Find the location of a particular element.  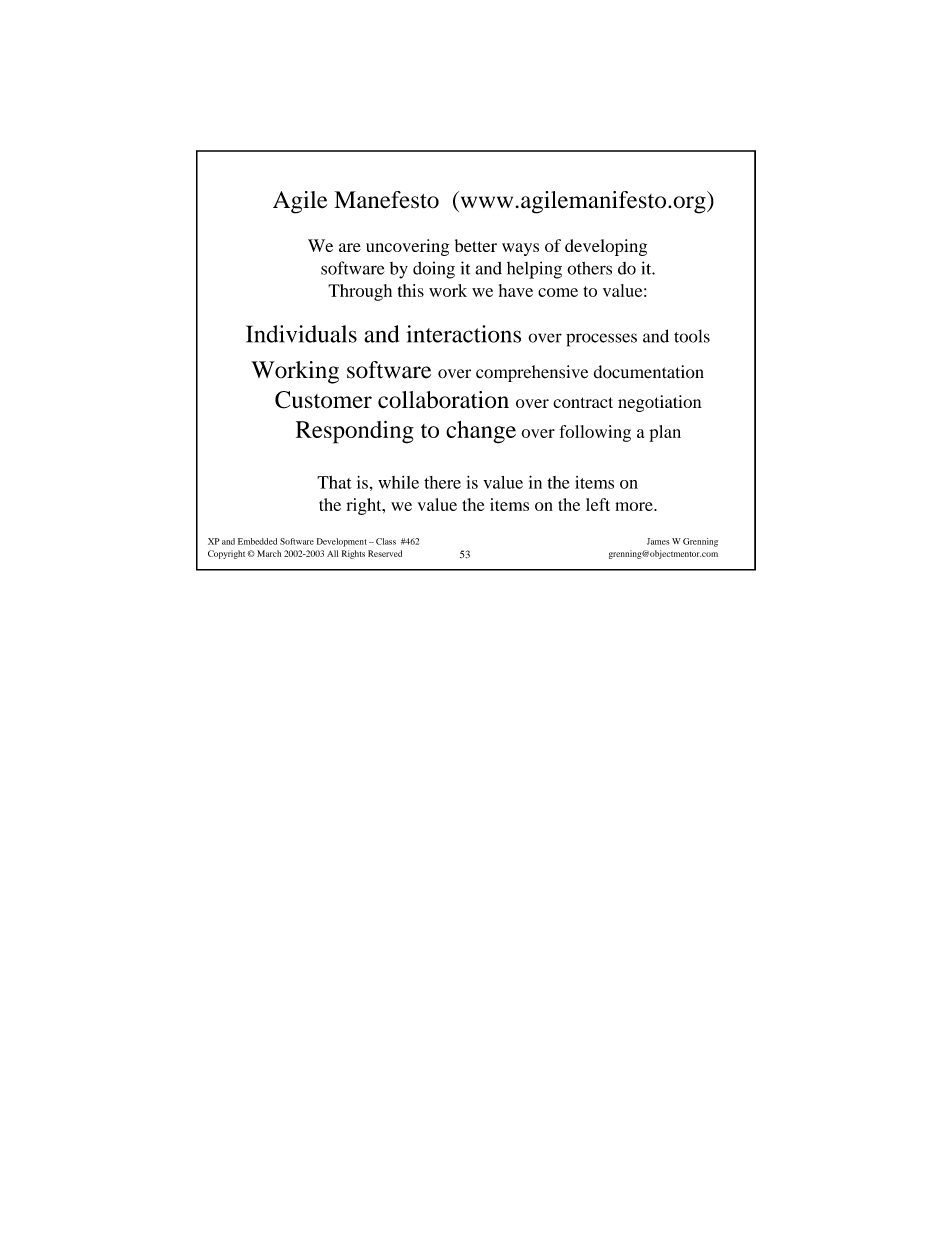

Responding is located at coordinates (355, 432).
